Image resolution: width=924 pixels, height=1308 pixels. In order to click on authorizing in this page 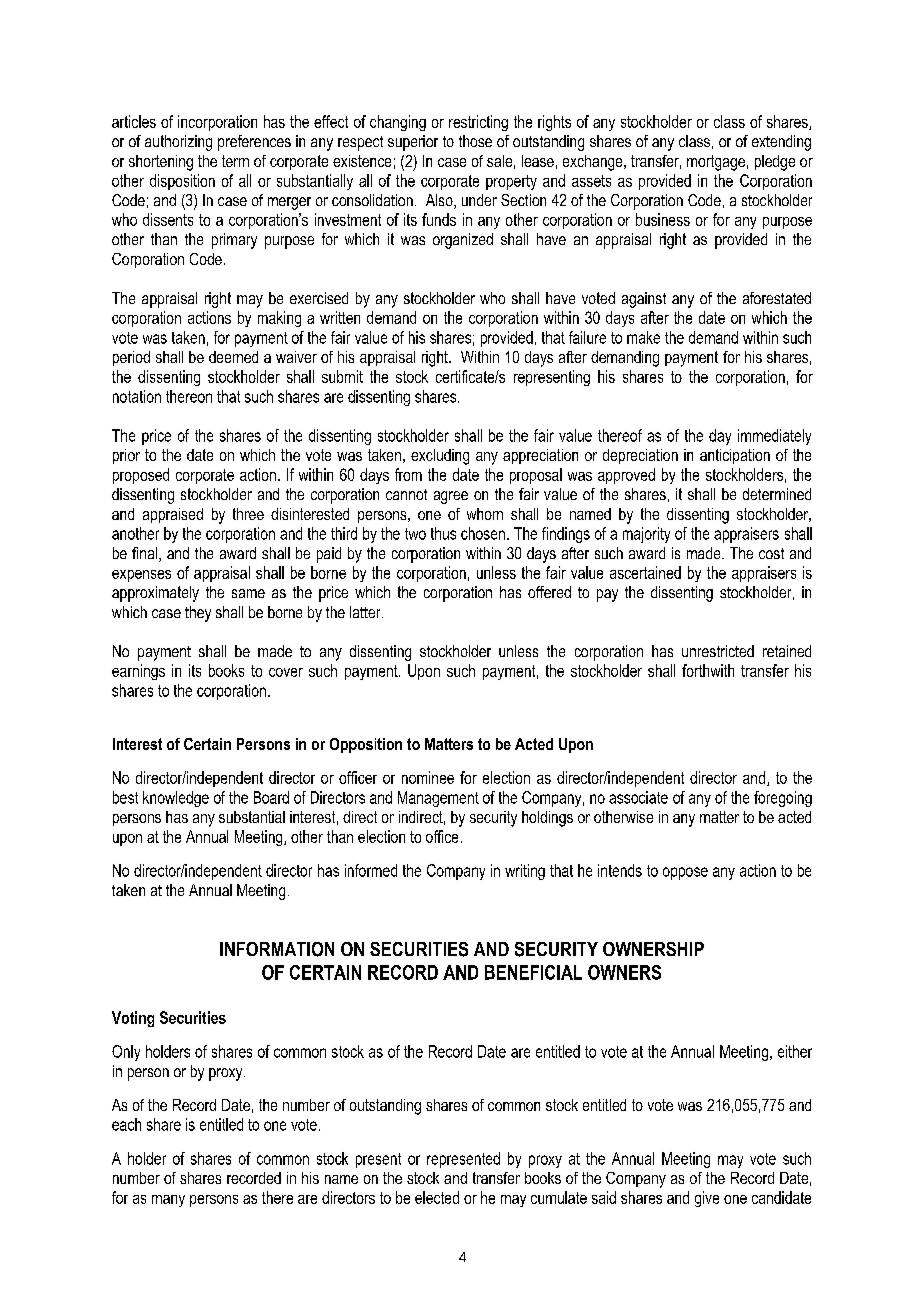, I will do `click(178, 143)`.
